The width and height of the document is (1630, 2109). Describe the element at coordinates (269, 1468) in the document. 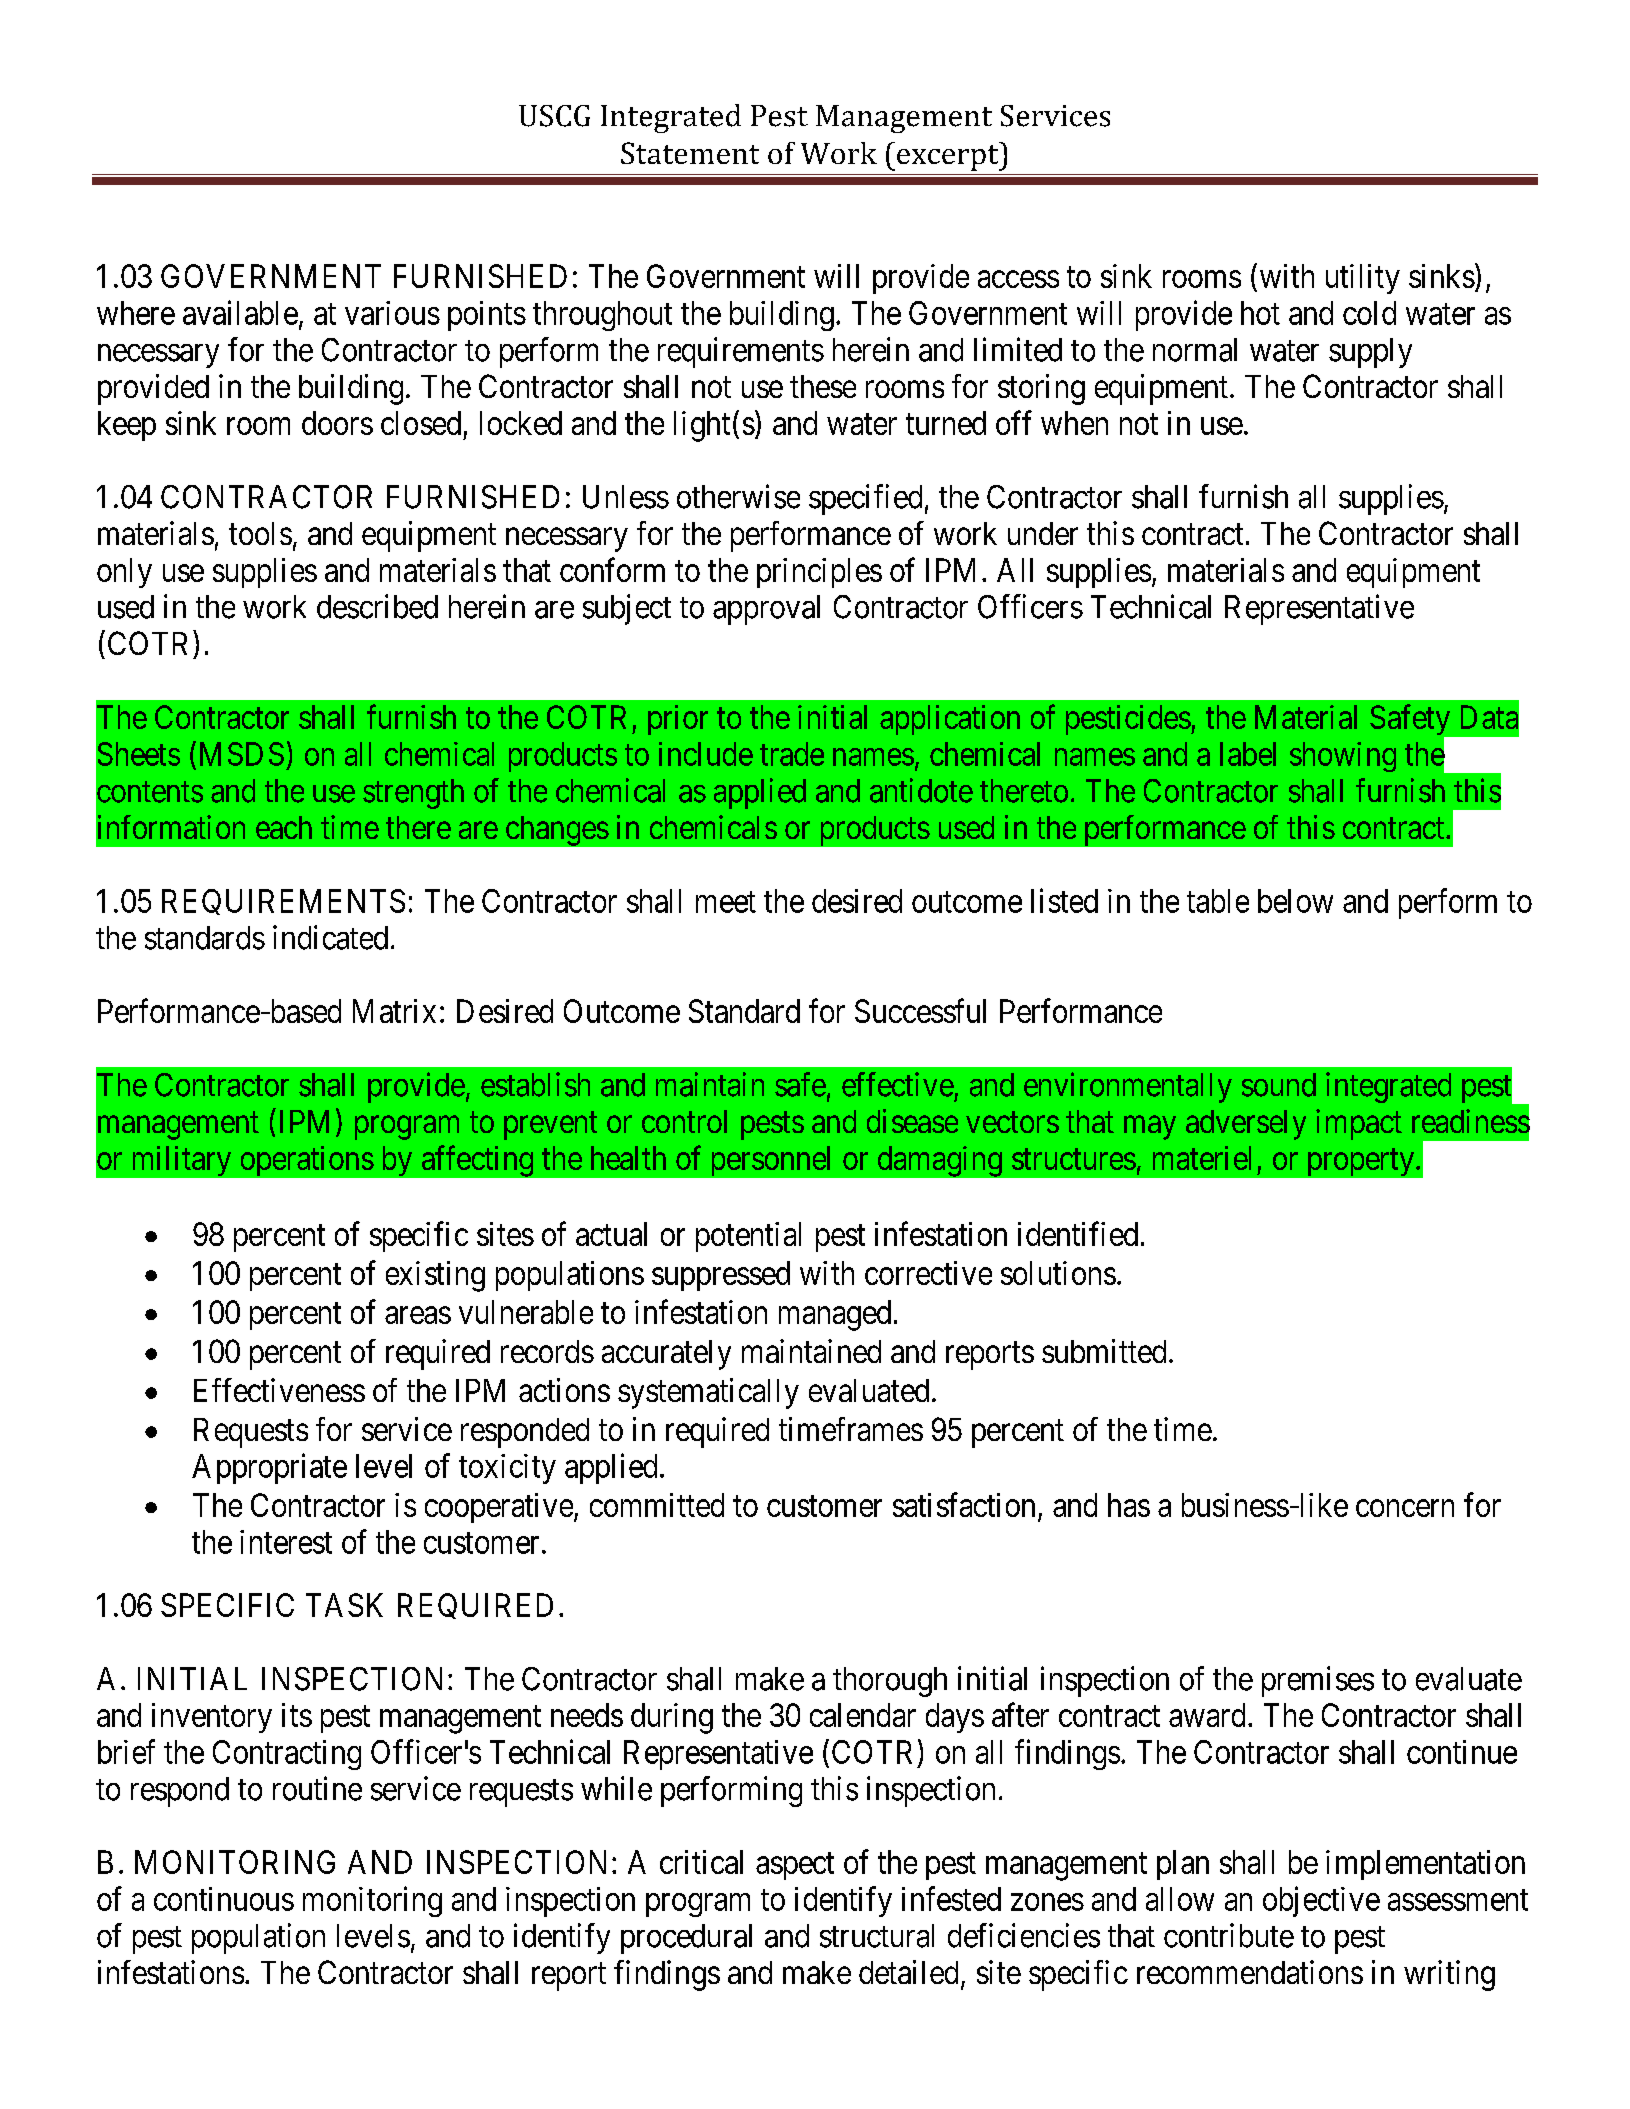

I see `Appropriate` at that location.
